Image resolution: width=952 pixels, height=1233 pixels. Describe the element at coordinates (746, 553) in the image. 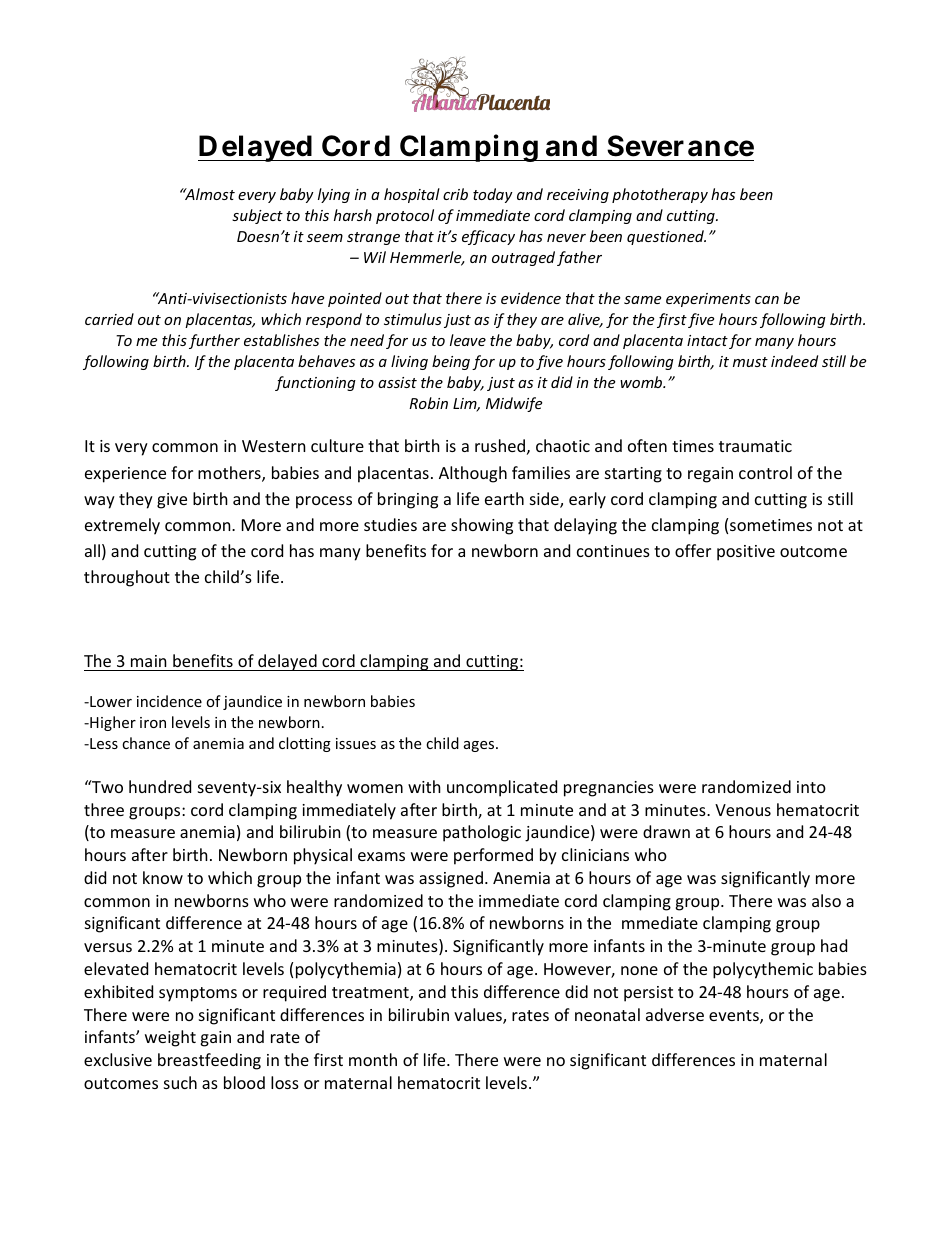

I see `positive` at that location.
